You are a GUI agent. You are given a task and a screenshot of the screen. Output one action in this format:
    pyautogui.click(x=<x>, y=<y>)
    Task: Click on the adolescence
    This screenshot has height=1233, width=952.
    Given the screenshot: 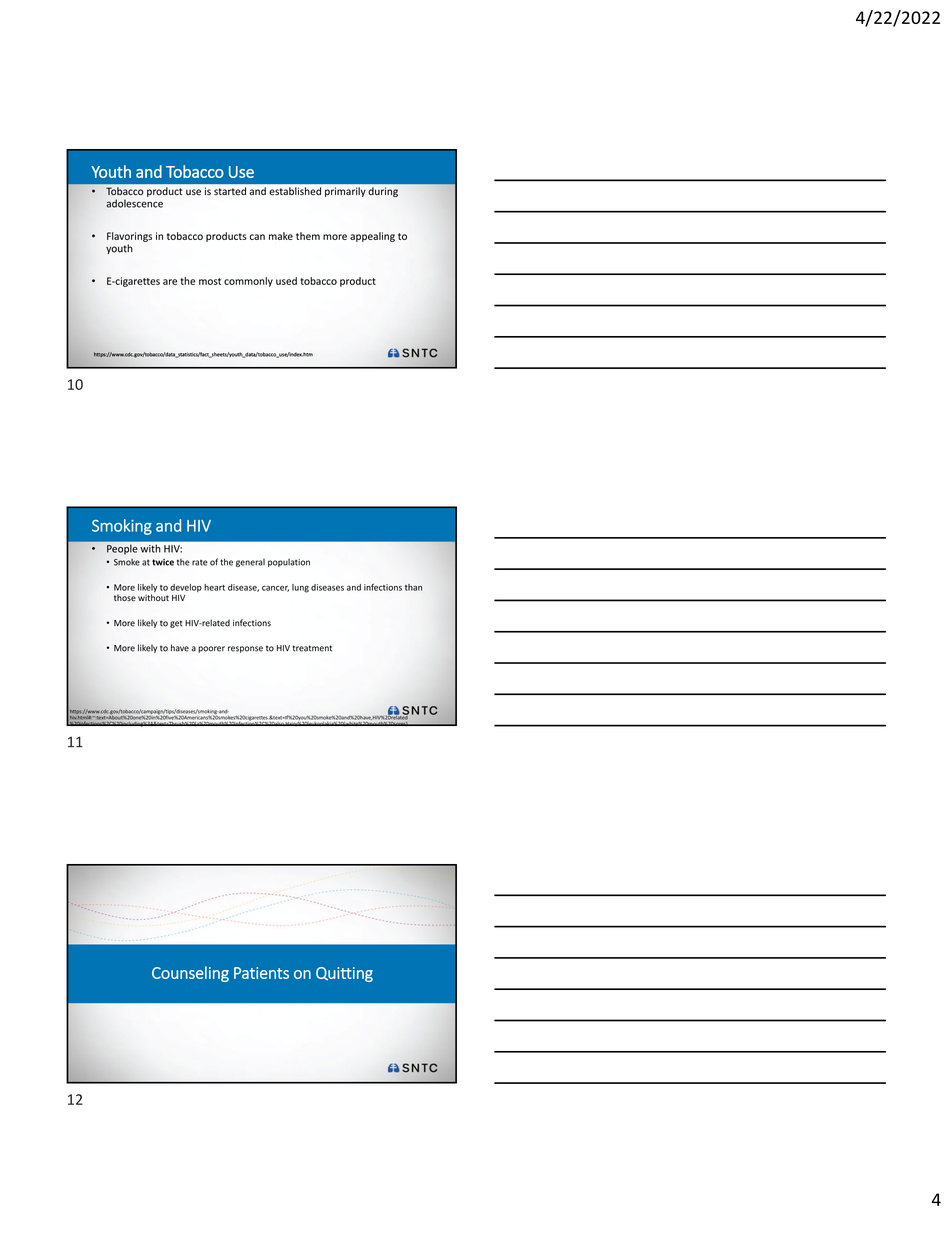 What is the action you would take?
    pyautogui.click(x=134, y=203)
